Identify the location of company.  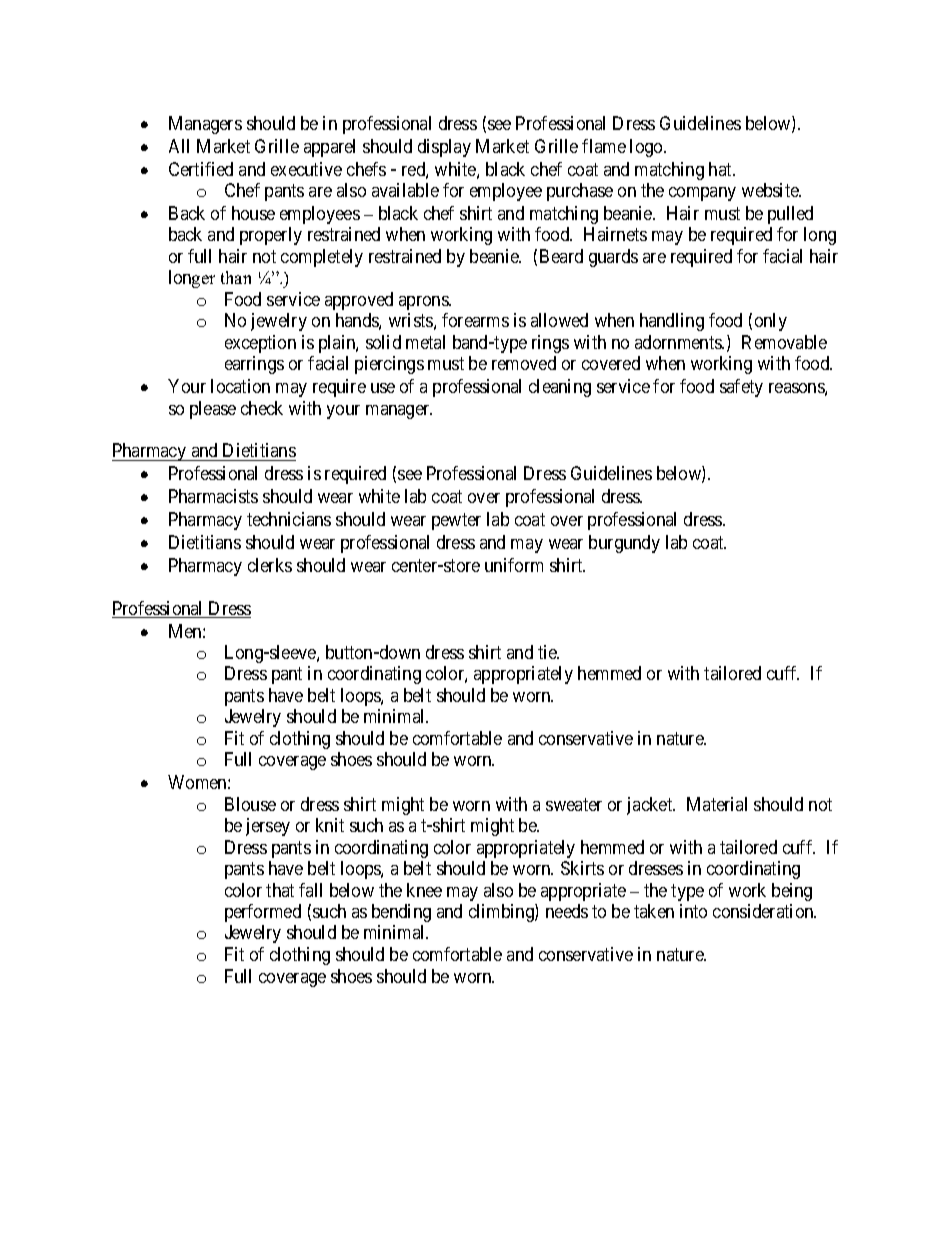
(702, 194).
